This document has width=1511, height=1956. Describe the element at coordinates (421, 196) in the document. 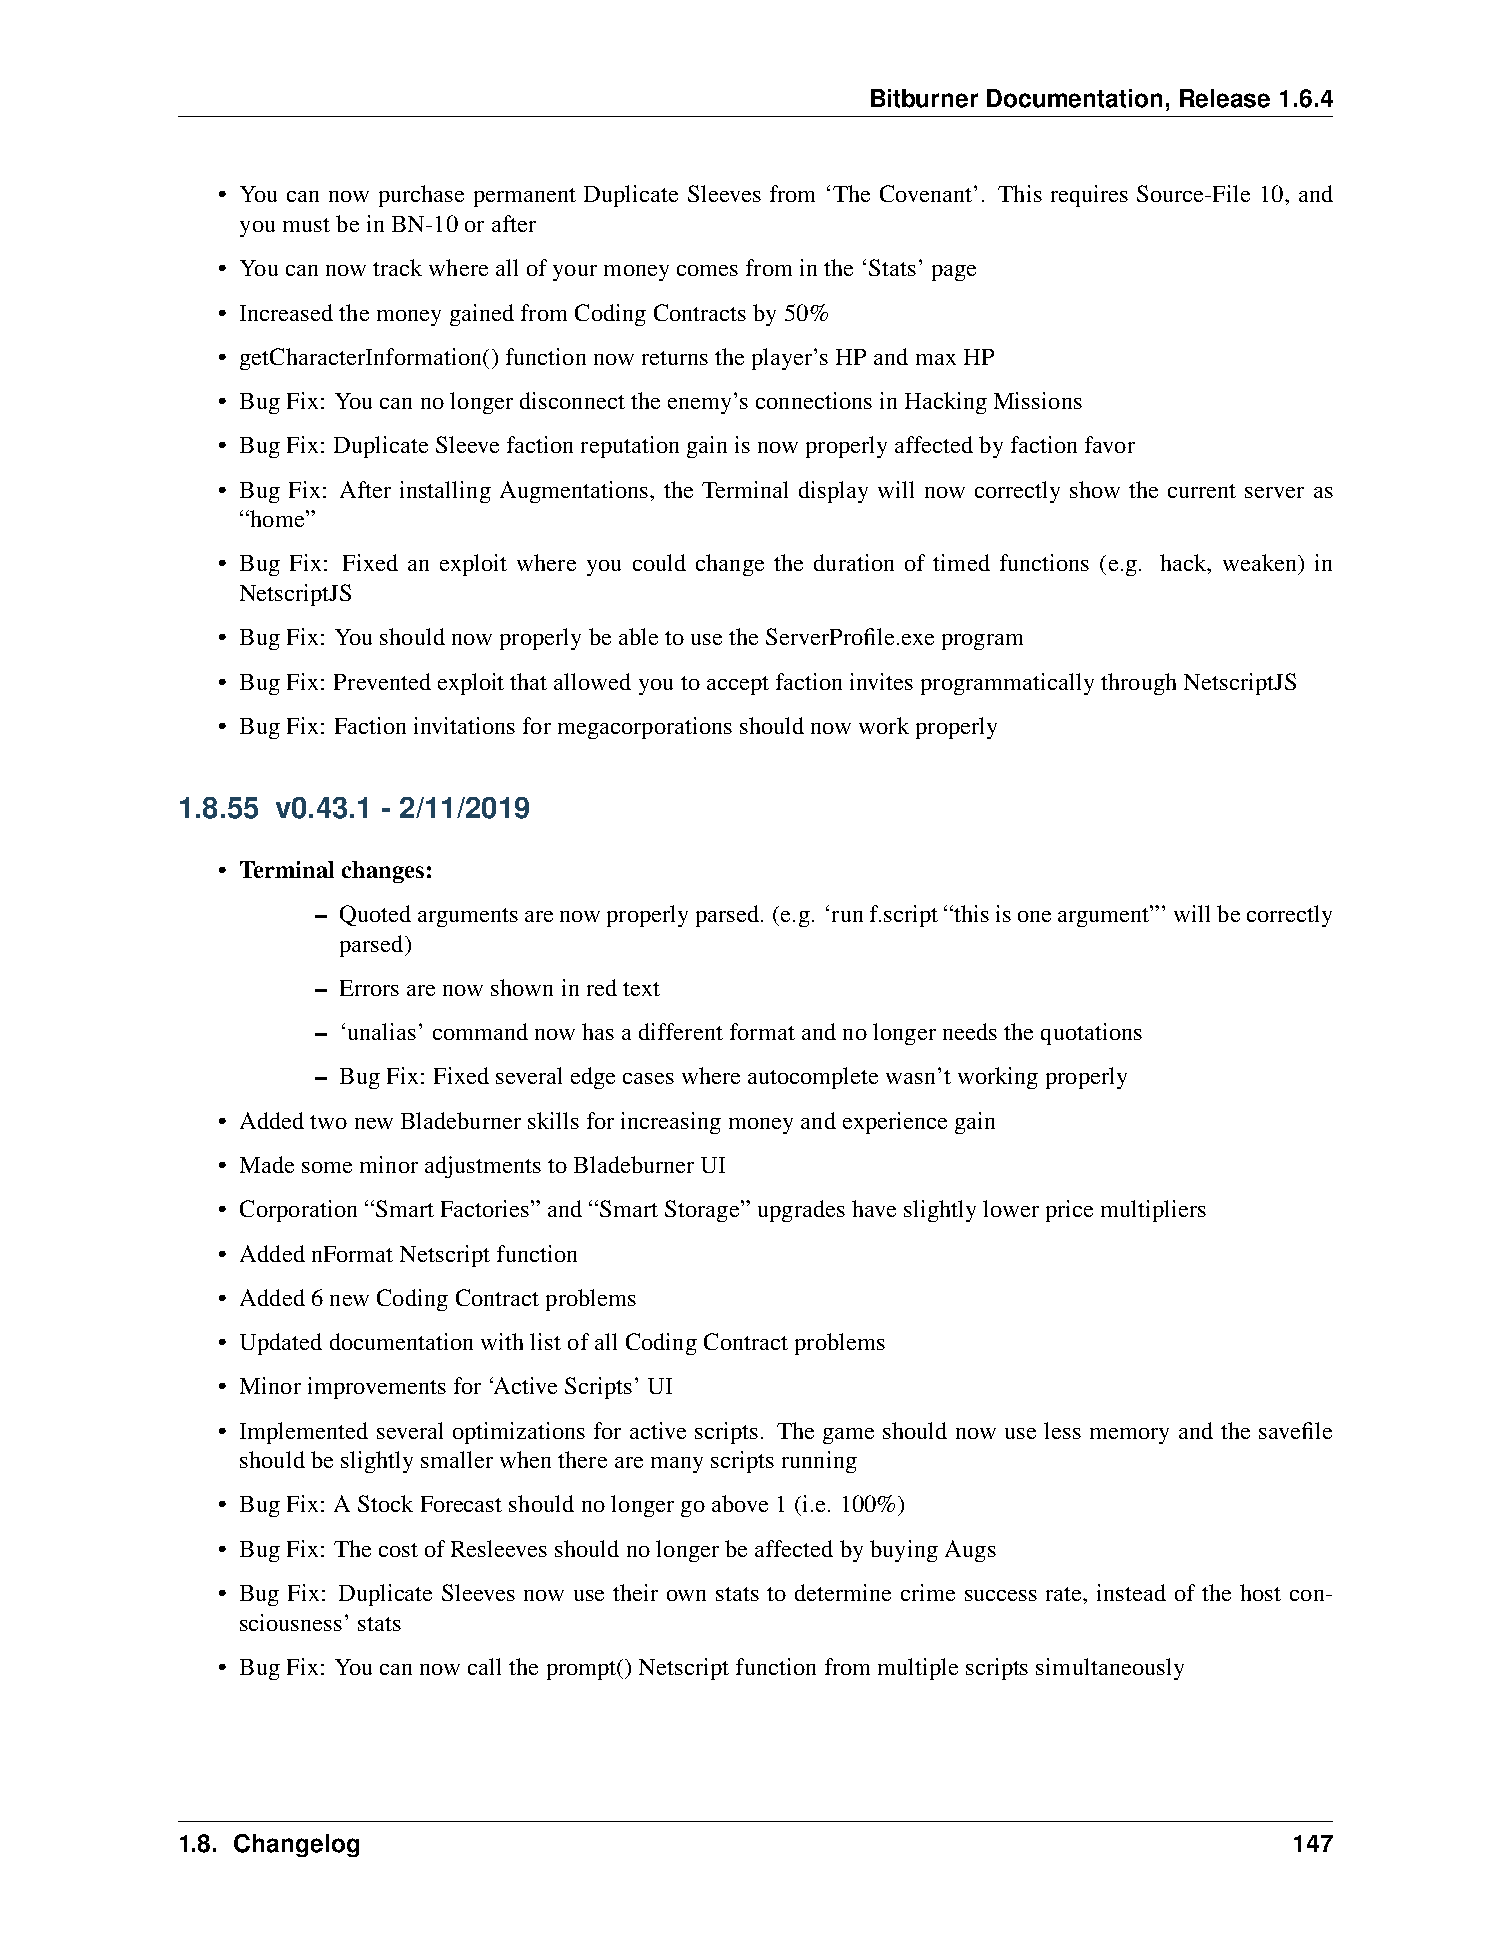

I see `purchase` at that location.
